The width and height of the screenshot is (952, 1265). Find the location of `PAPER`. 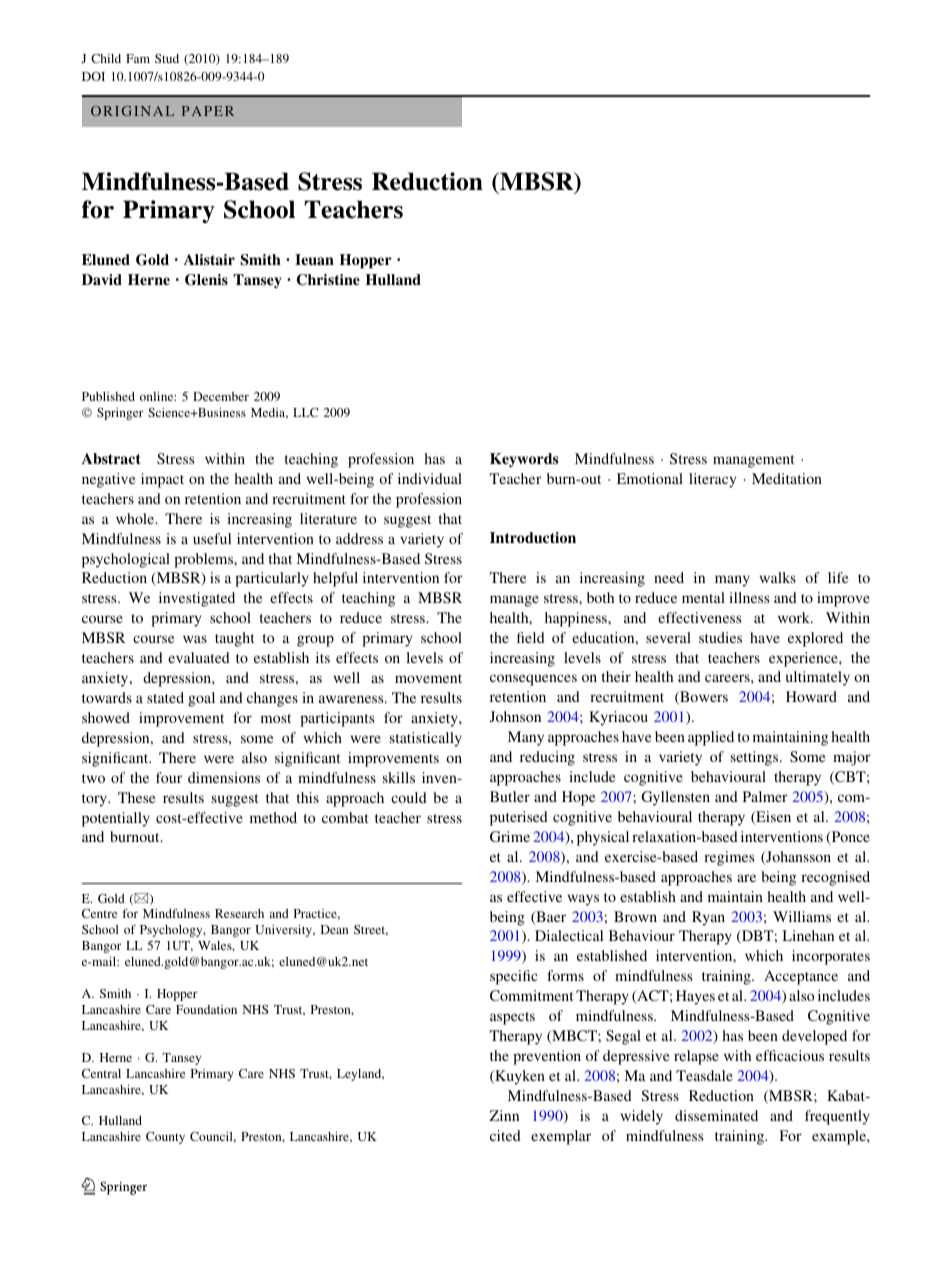

PAPER is located at coordinates (208, 111).
